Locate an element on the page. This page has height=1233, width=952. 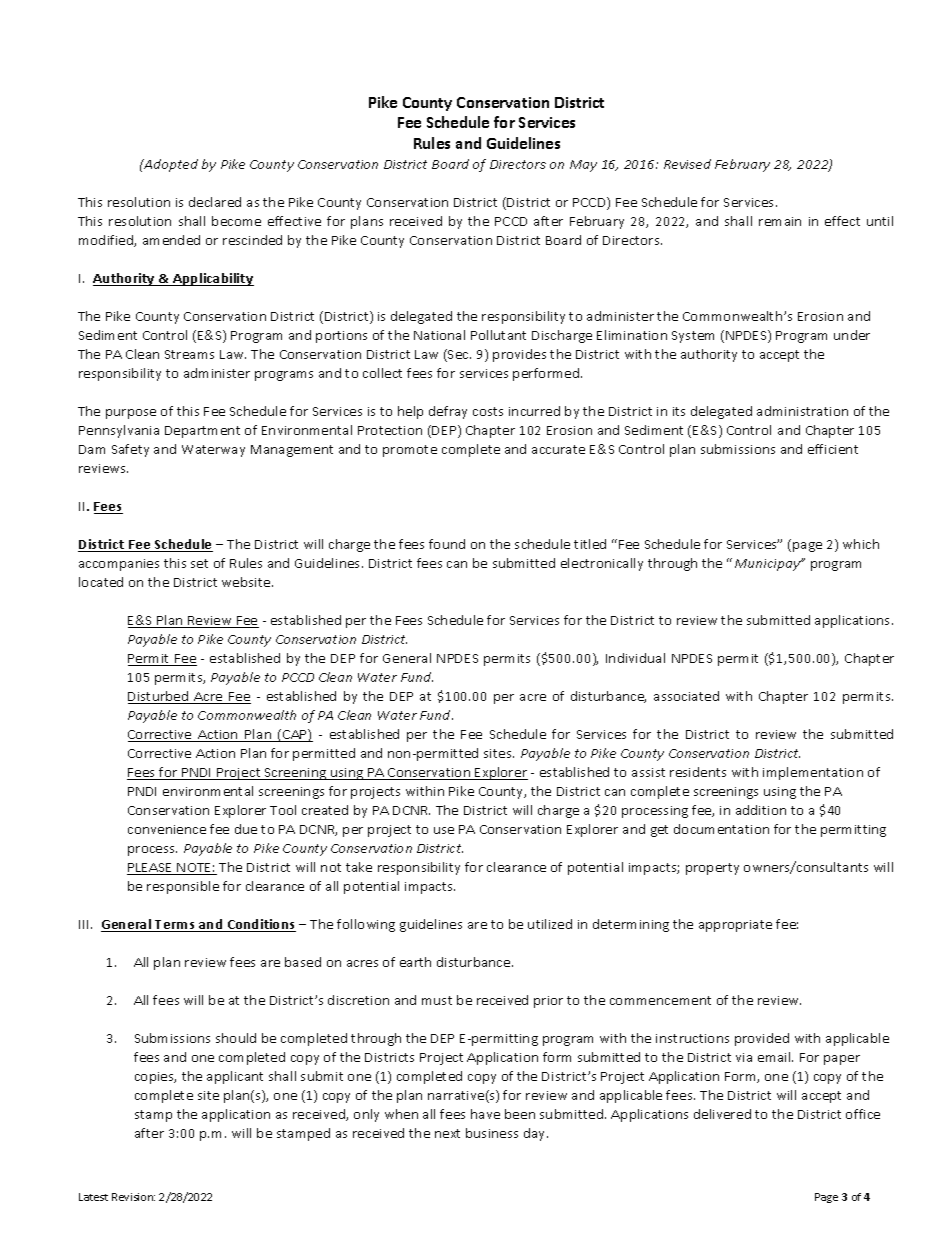
Latest is located at coordinates (93, 1197).
